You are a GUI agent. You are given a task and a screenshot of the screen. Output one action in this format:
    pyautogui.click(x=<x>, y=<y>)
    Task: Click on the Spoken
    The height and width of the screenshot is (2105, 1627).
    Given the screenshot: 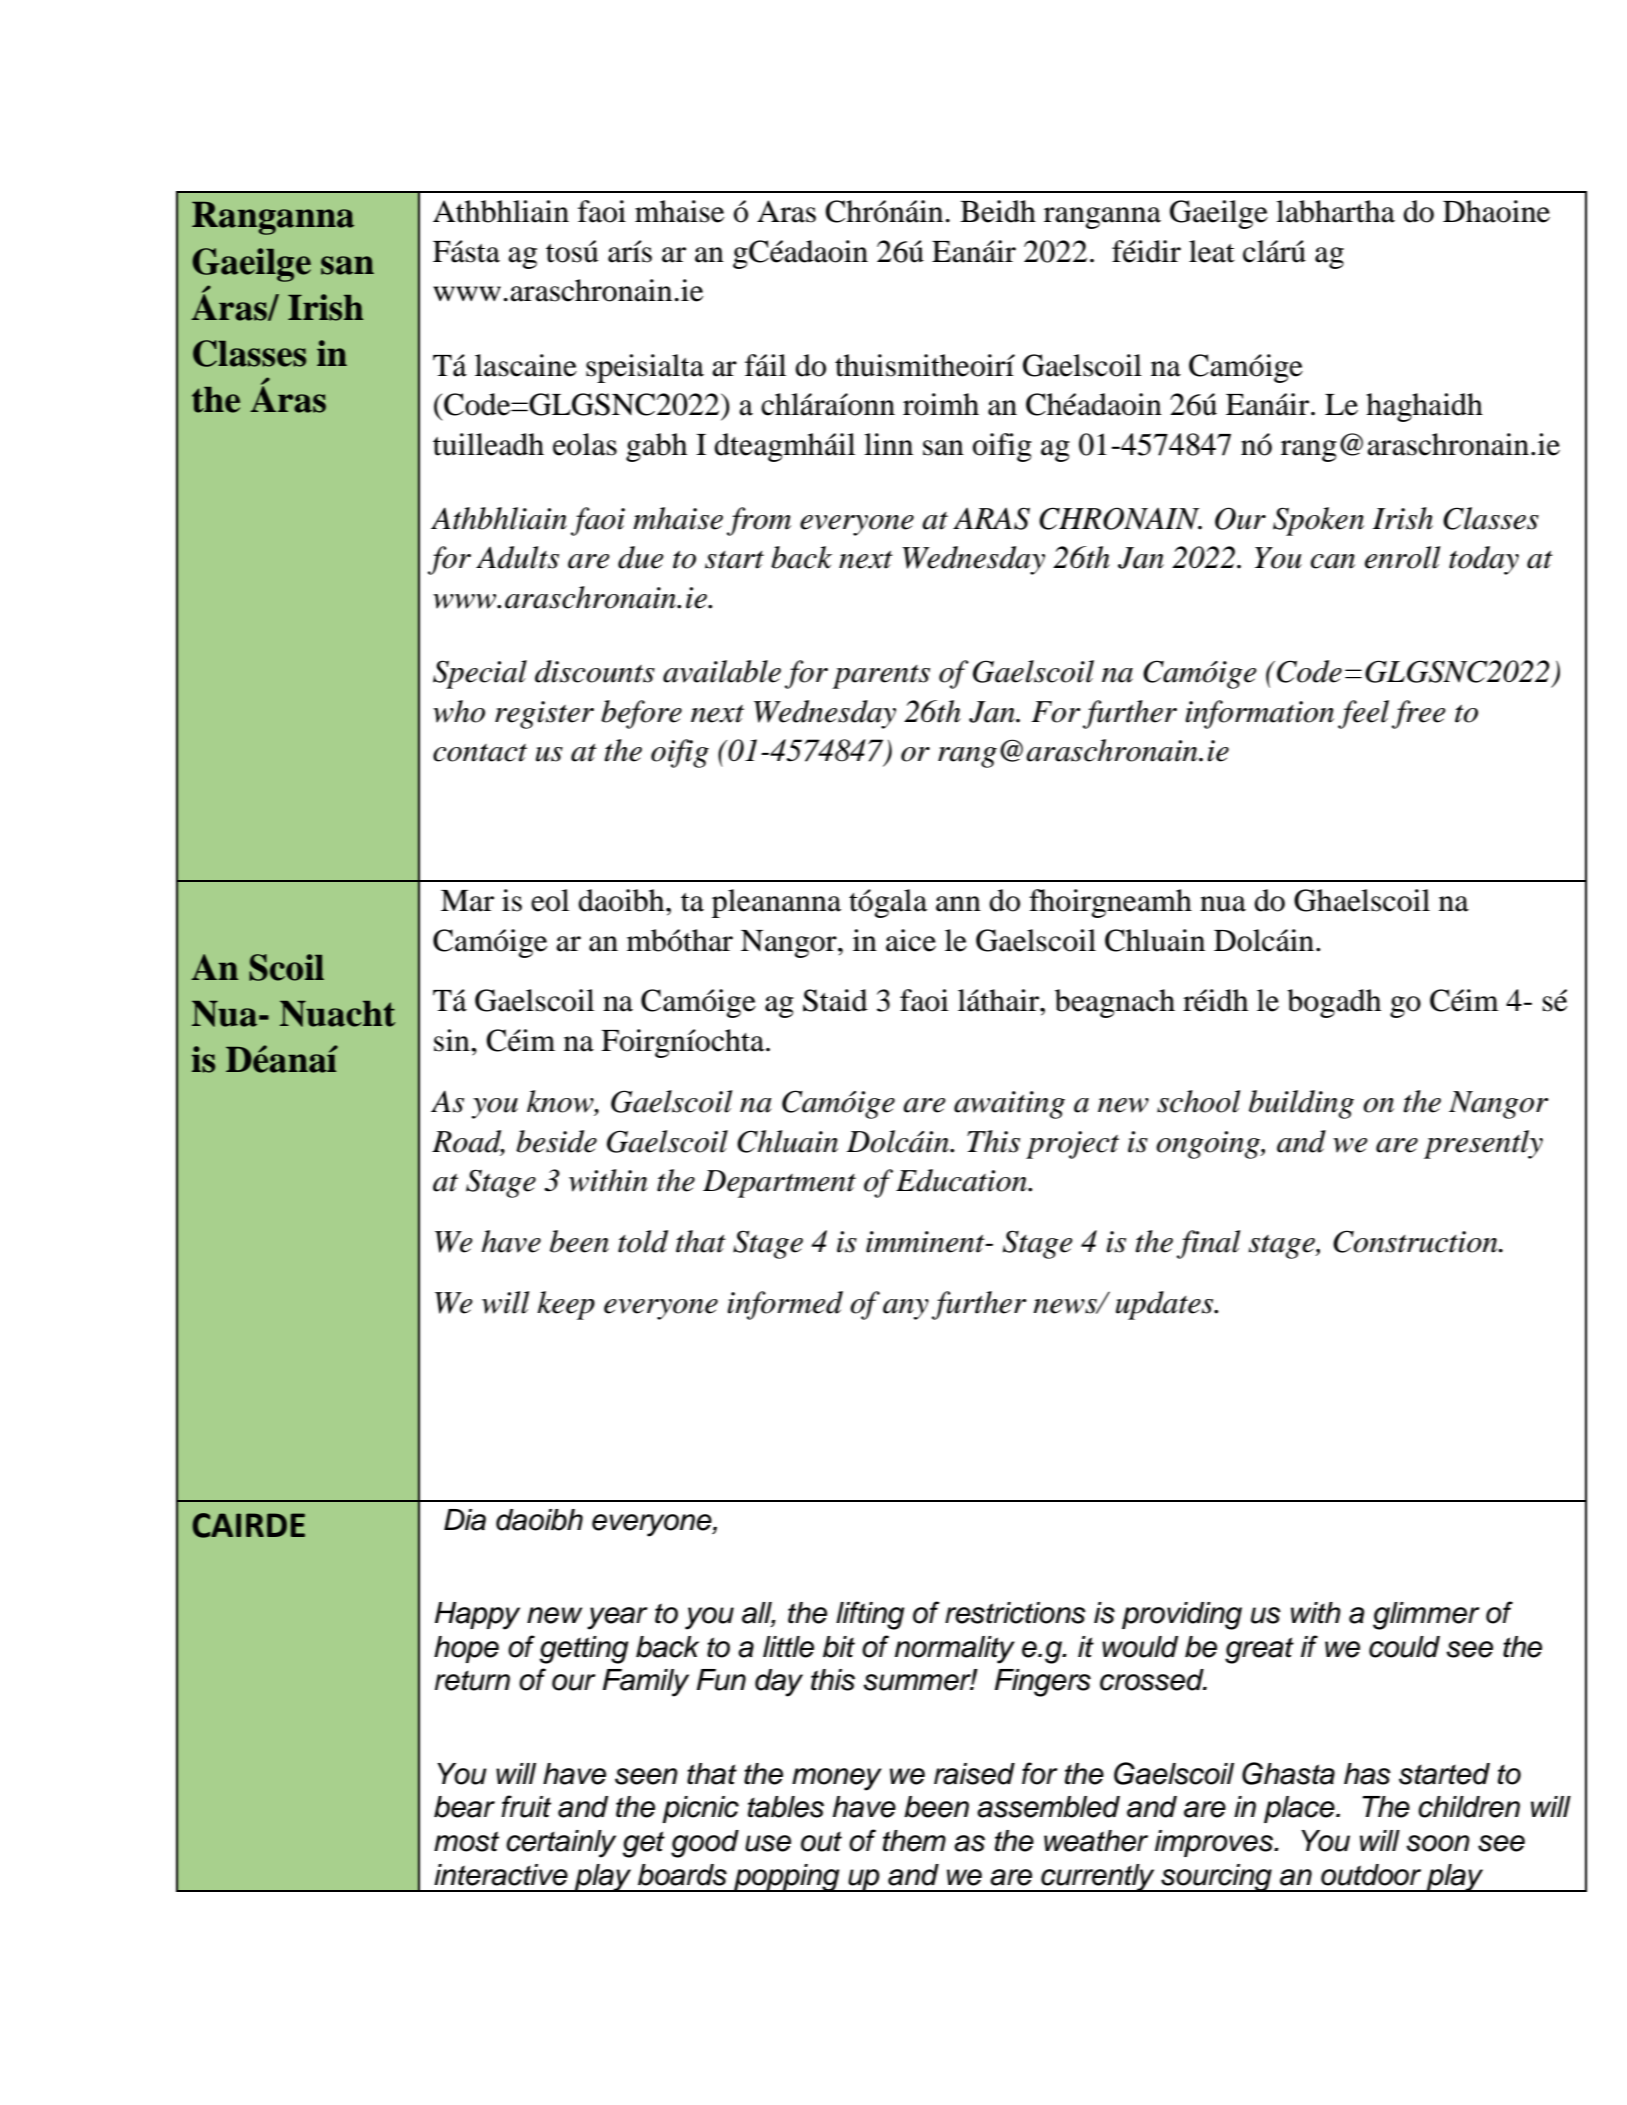 What is the action you would take?
    pyautogui.click(x=1318, y=521)
